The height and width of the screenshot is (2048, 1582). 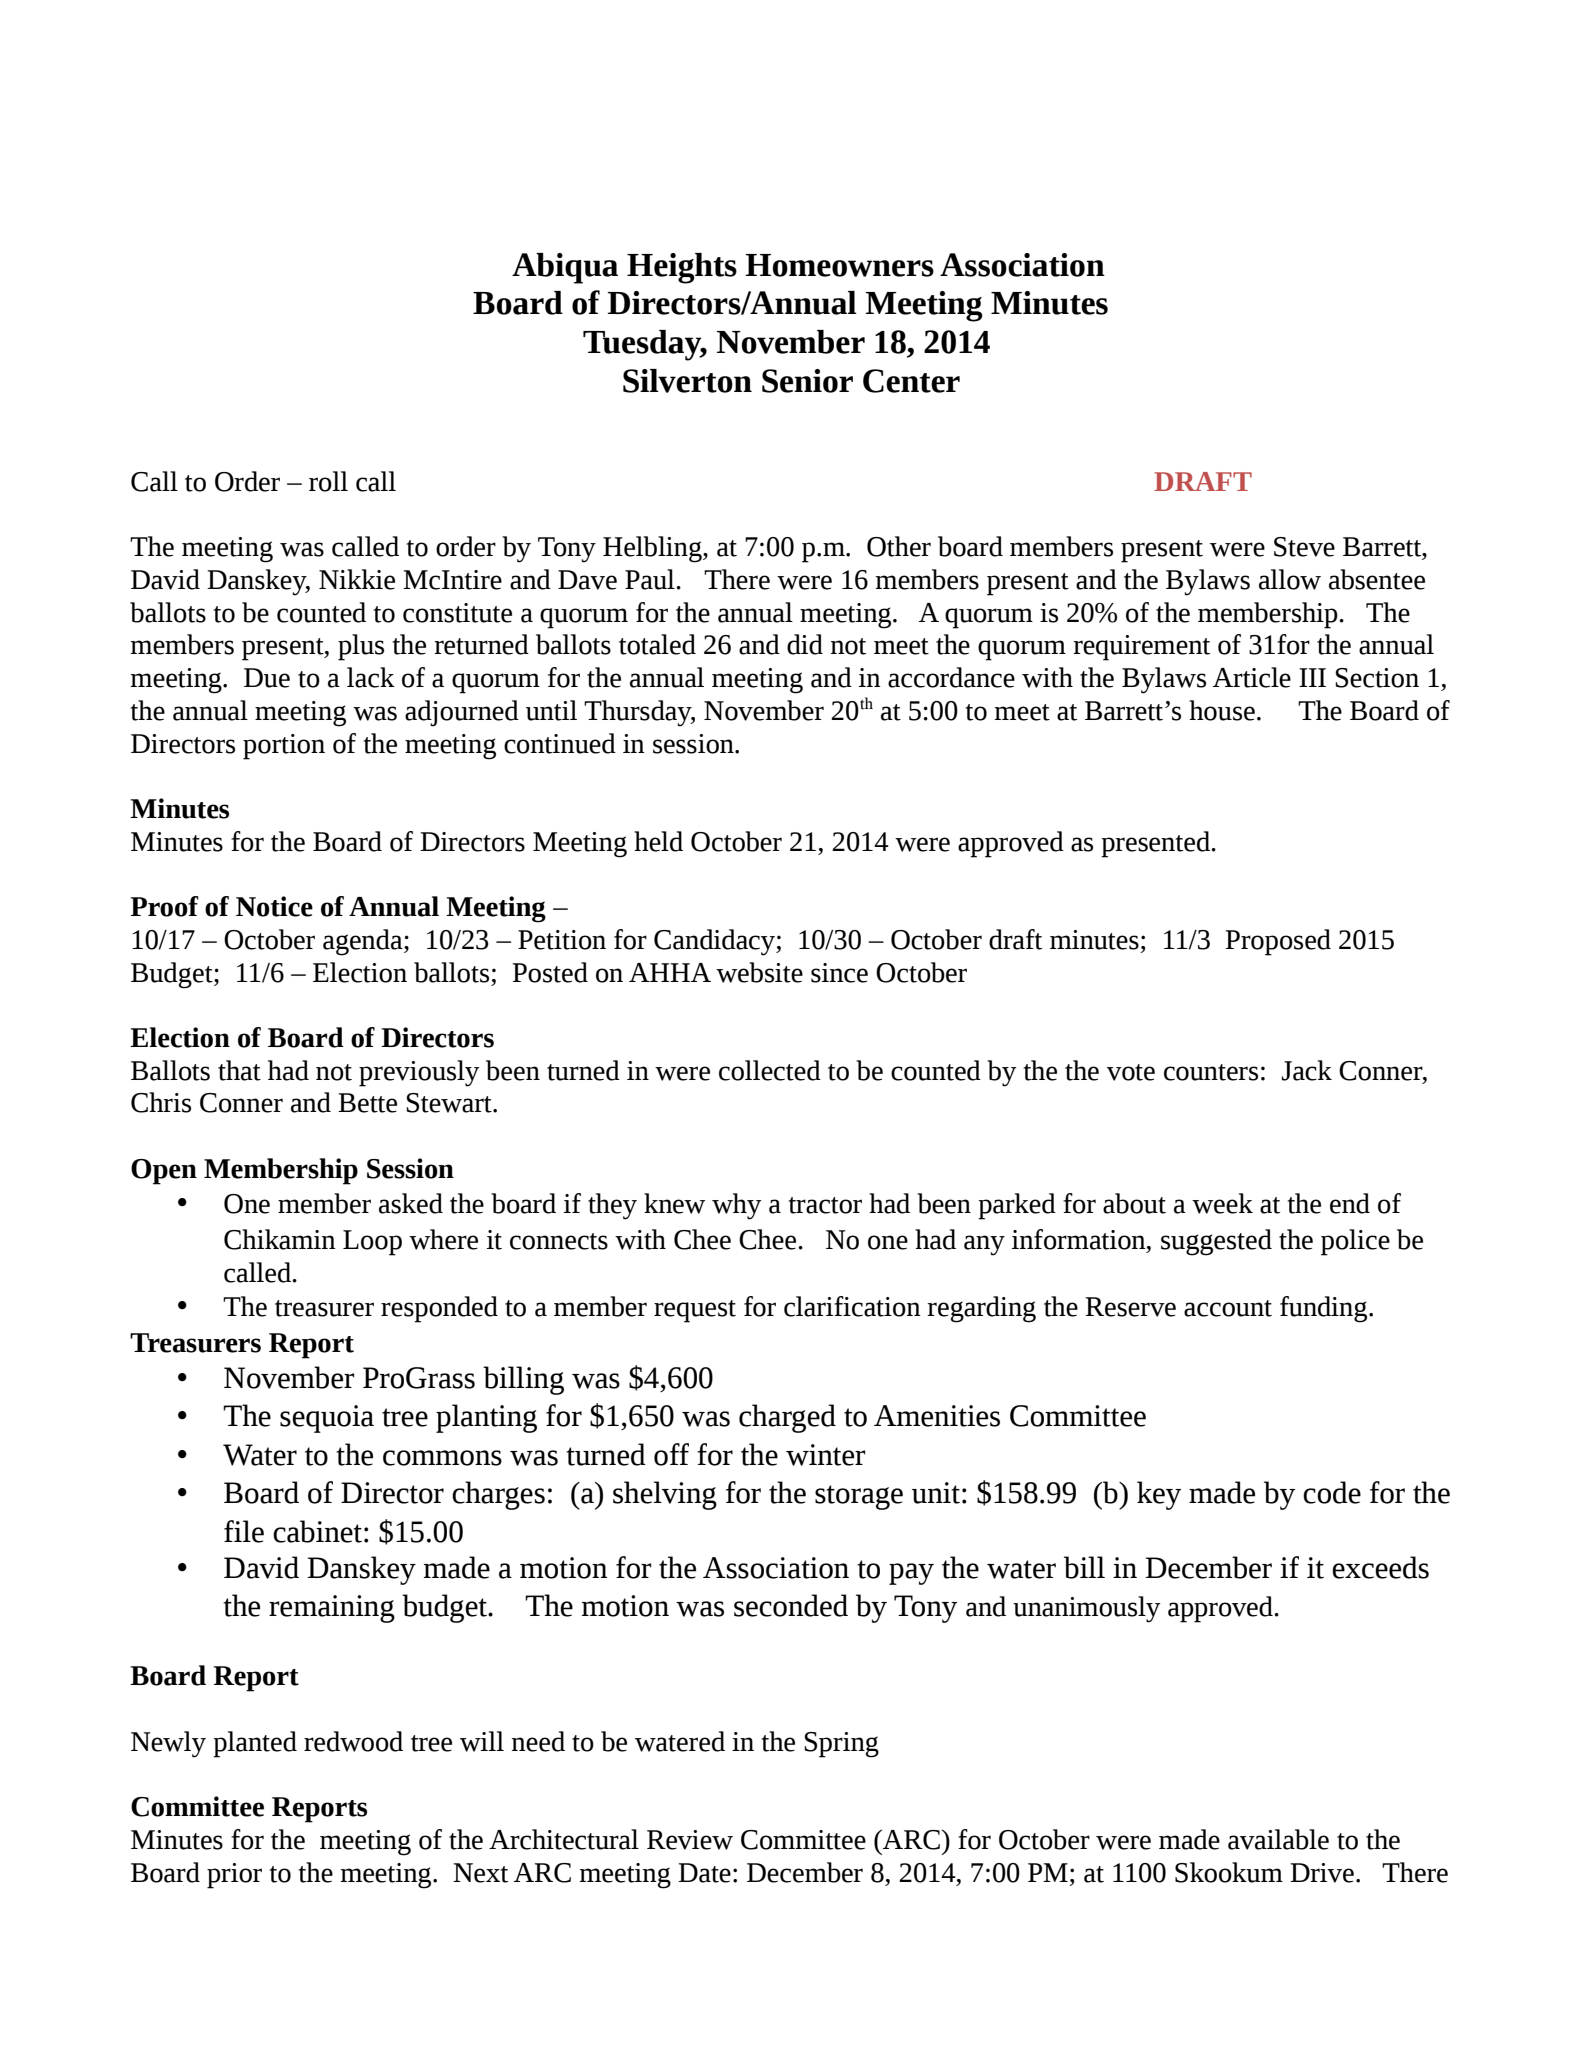 I want to click on prior, so click(x=234, y=1876).
